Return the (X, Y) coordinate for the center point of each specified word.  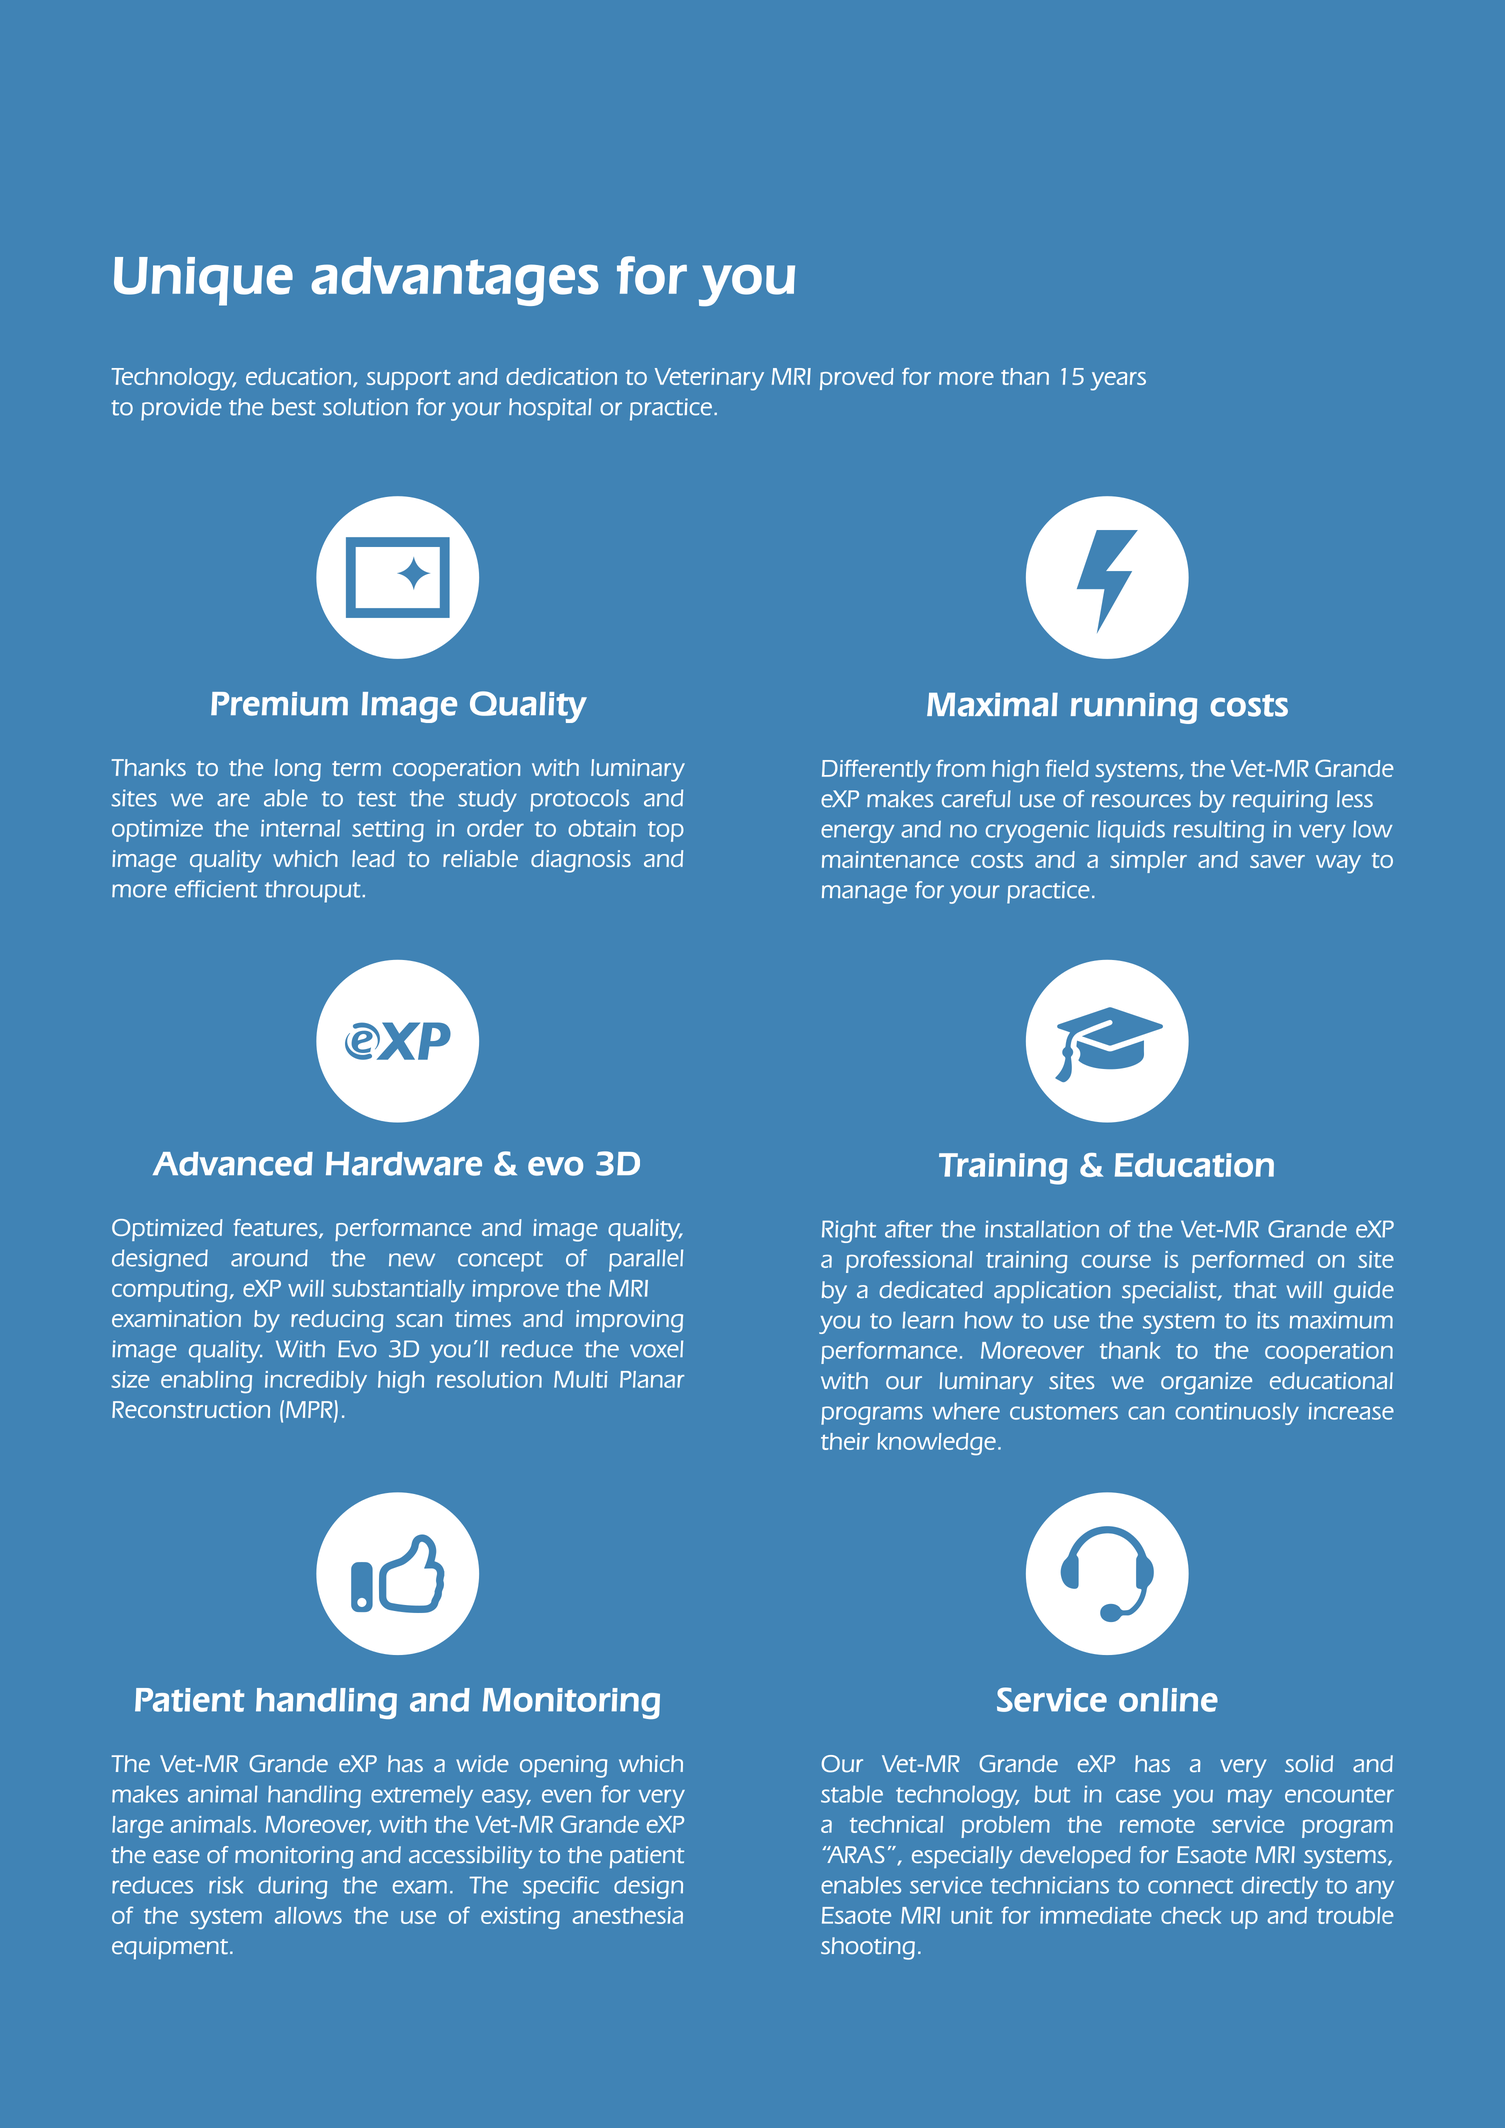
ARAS (855, 1855)
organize (1206, 1383)
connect (1190, 1886)
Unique (203, 281)
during (292, 1887)
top (666, 831)
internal (300, 828)
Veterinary (709, 379)
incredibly (316, 1382)
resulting (1219, 831)
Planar (652, 1379)
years (1118, 381)
